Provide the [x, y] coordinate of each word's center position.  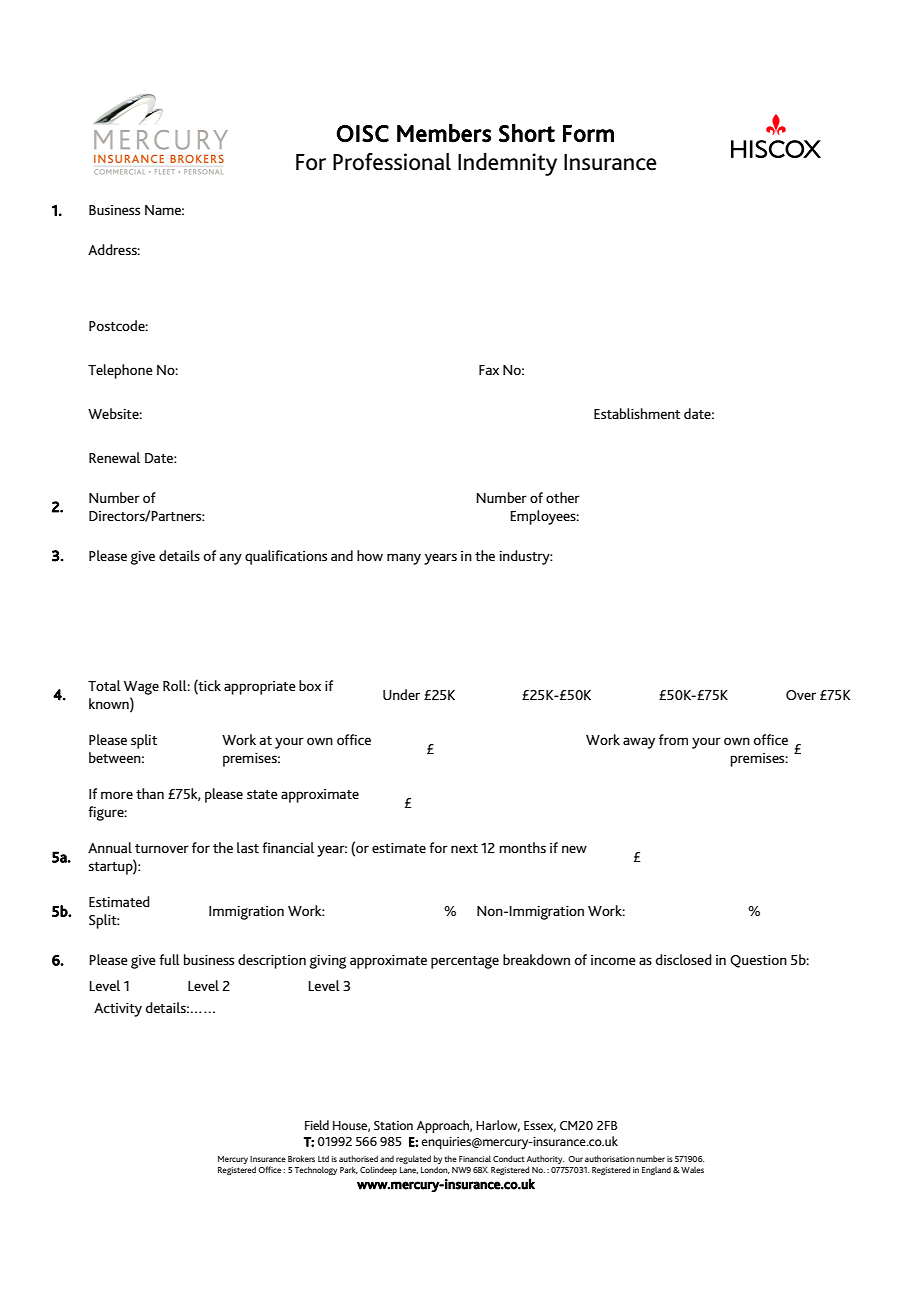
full [169, 959]
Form [588, 134]
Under [401, 694]
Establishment [637, 413]
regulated [413, 1159]
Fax [489, 370]
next [464, 848]
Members [444, 133]
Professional [392, 162]
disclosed [684, 959]
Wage [141, 688]
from [673, 739]
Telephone [120, 371]
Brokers [301, 1158]
